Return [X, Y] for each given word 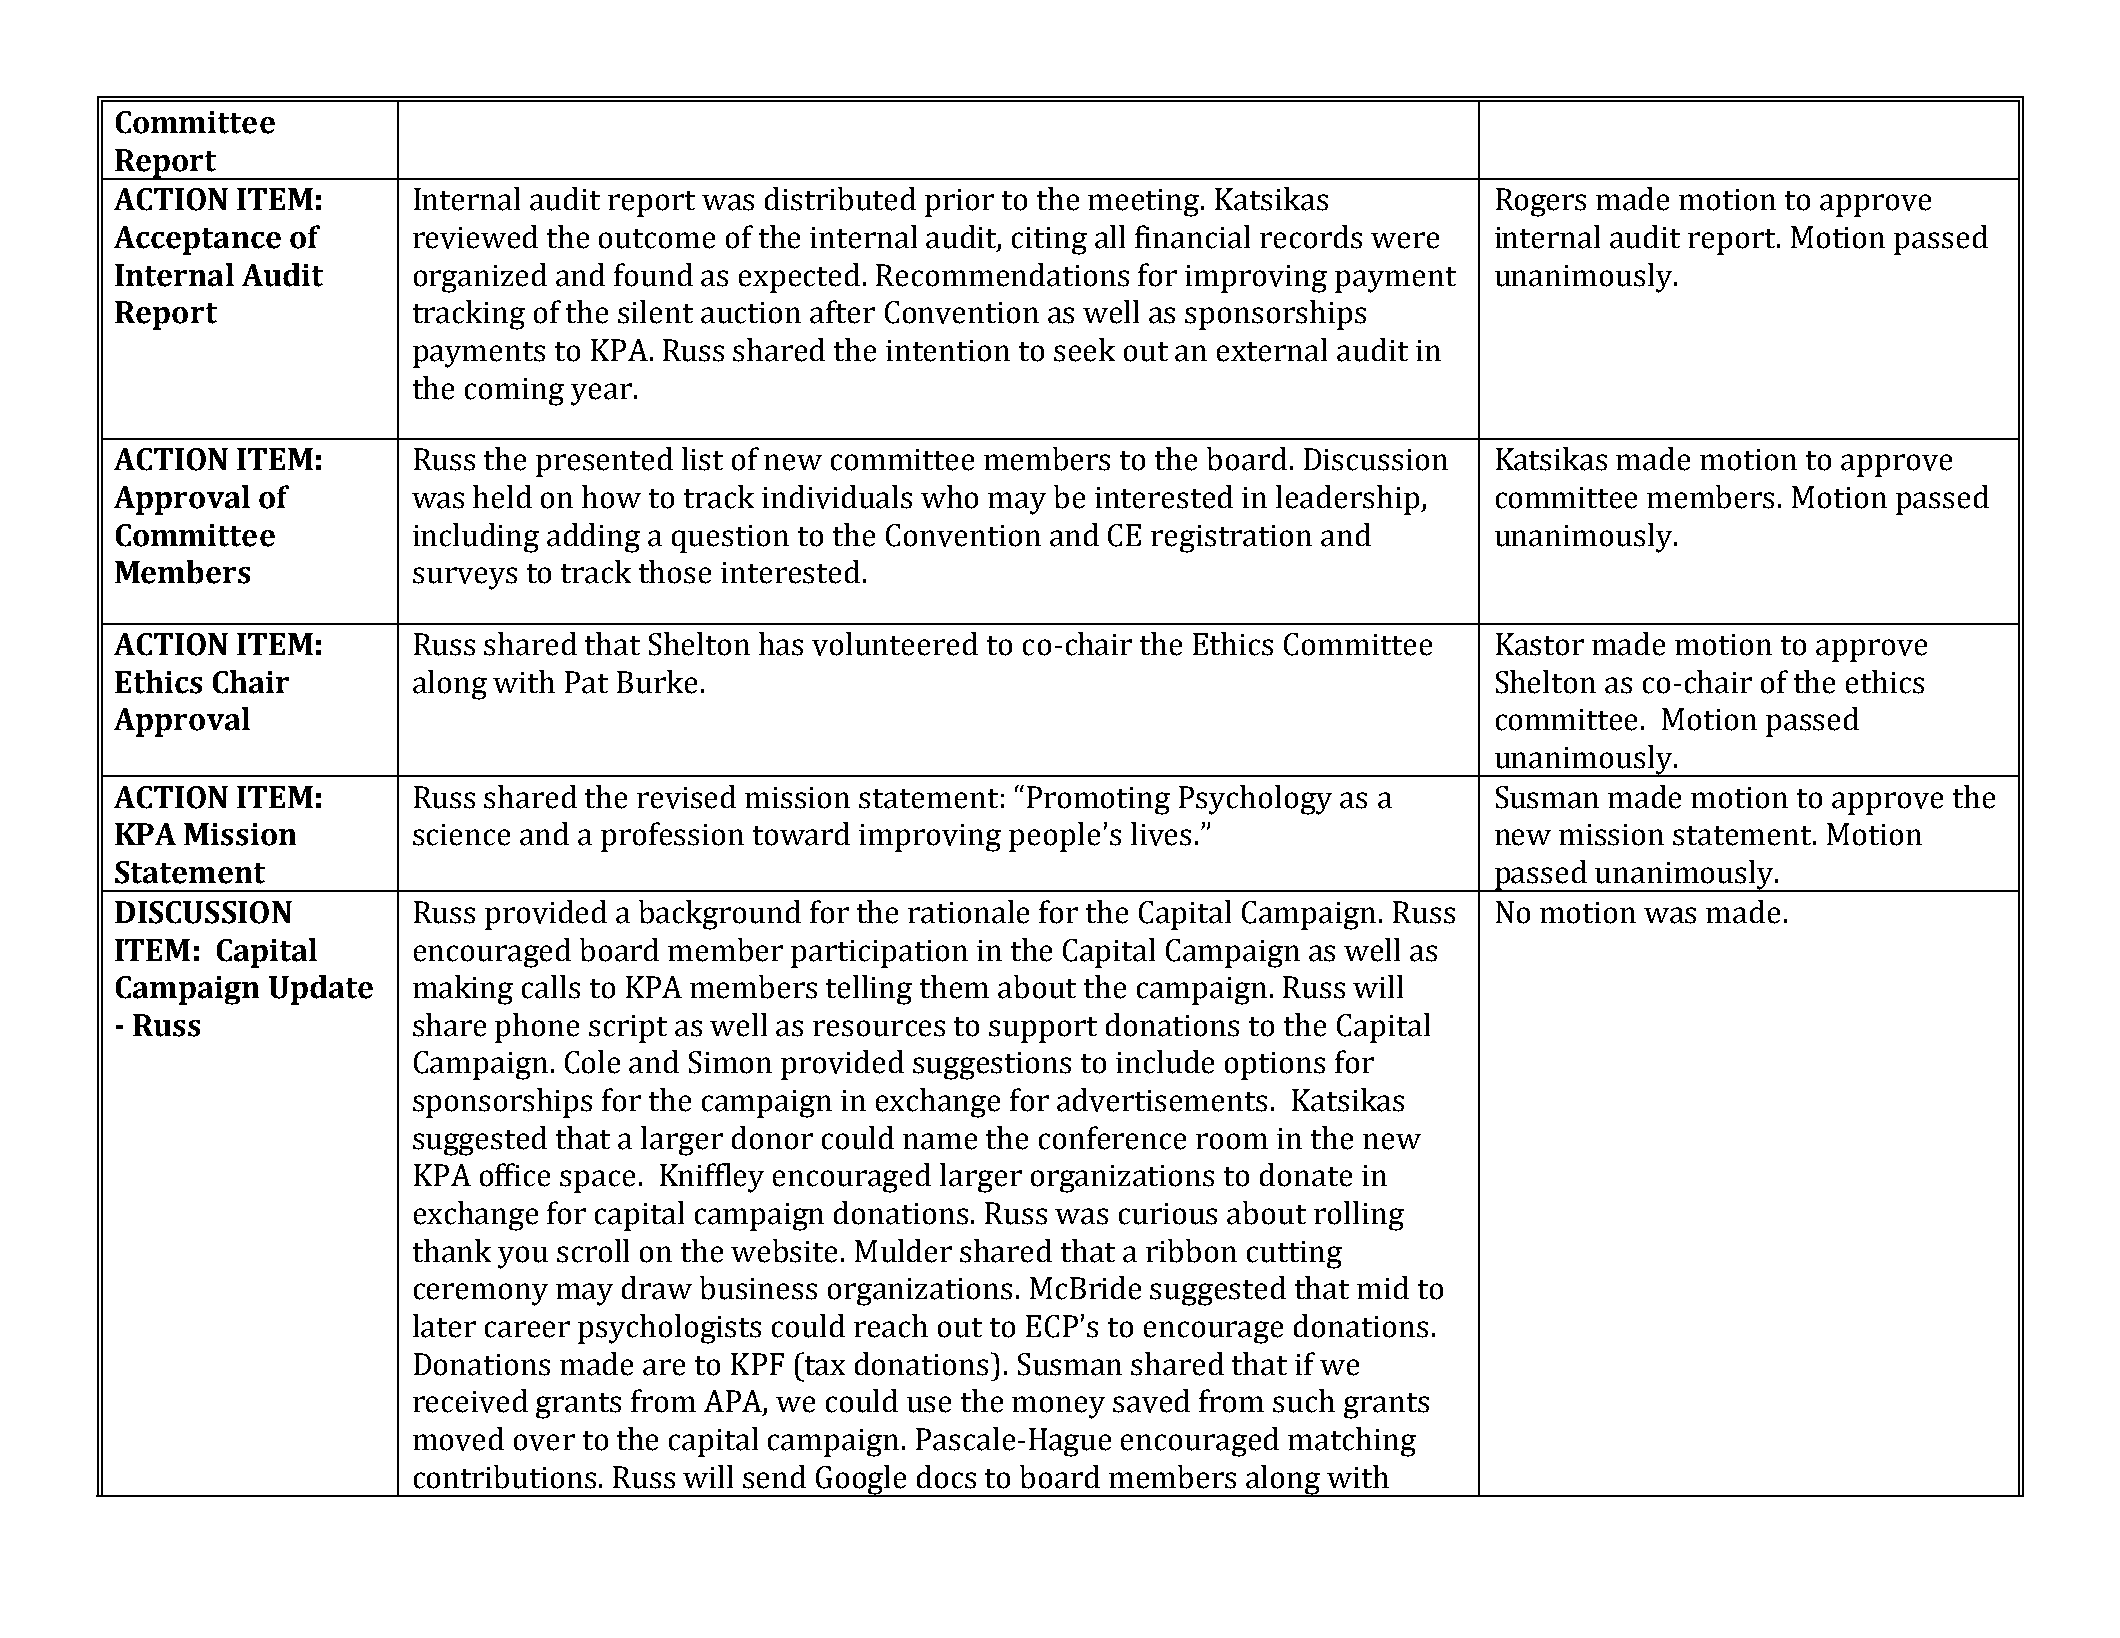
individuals [837, 497]
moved [458, 1439]
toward [801, 834]
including [476, 538]
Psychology [1255, 800]
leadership [1349, 500]
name [940, 1141]
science [461, 835]
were [1405, 240]
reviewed [475, 237]
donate [1306, 1175]
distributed [840, 199]
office [515, 1175]
